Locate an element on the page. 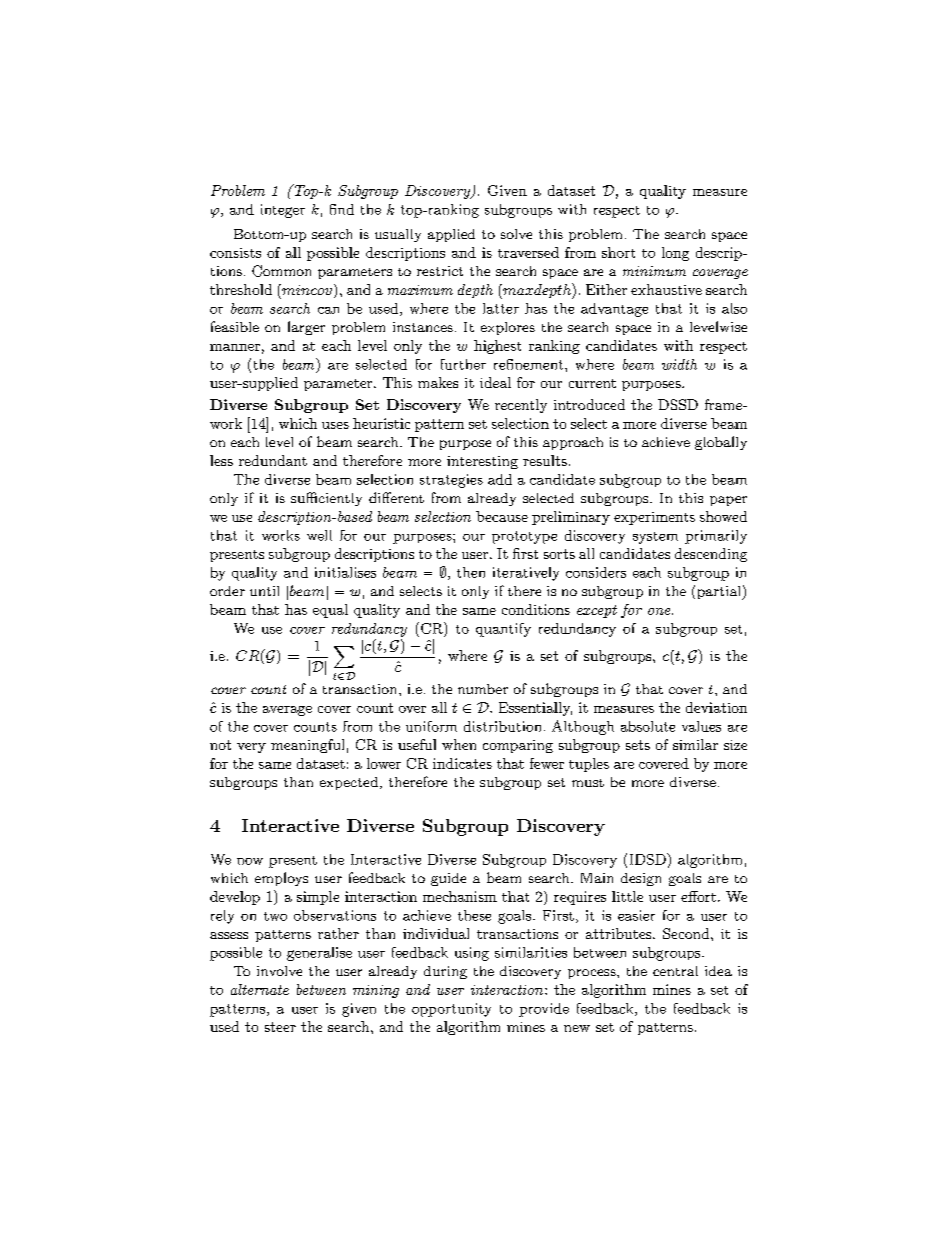 The width and height of the page is (952, 1233). design is located at coordinates (641, 879).
